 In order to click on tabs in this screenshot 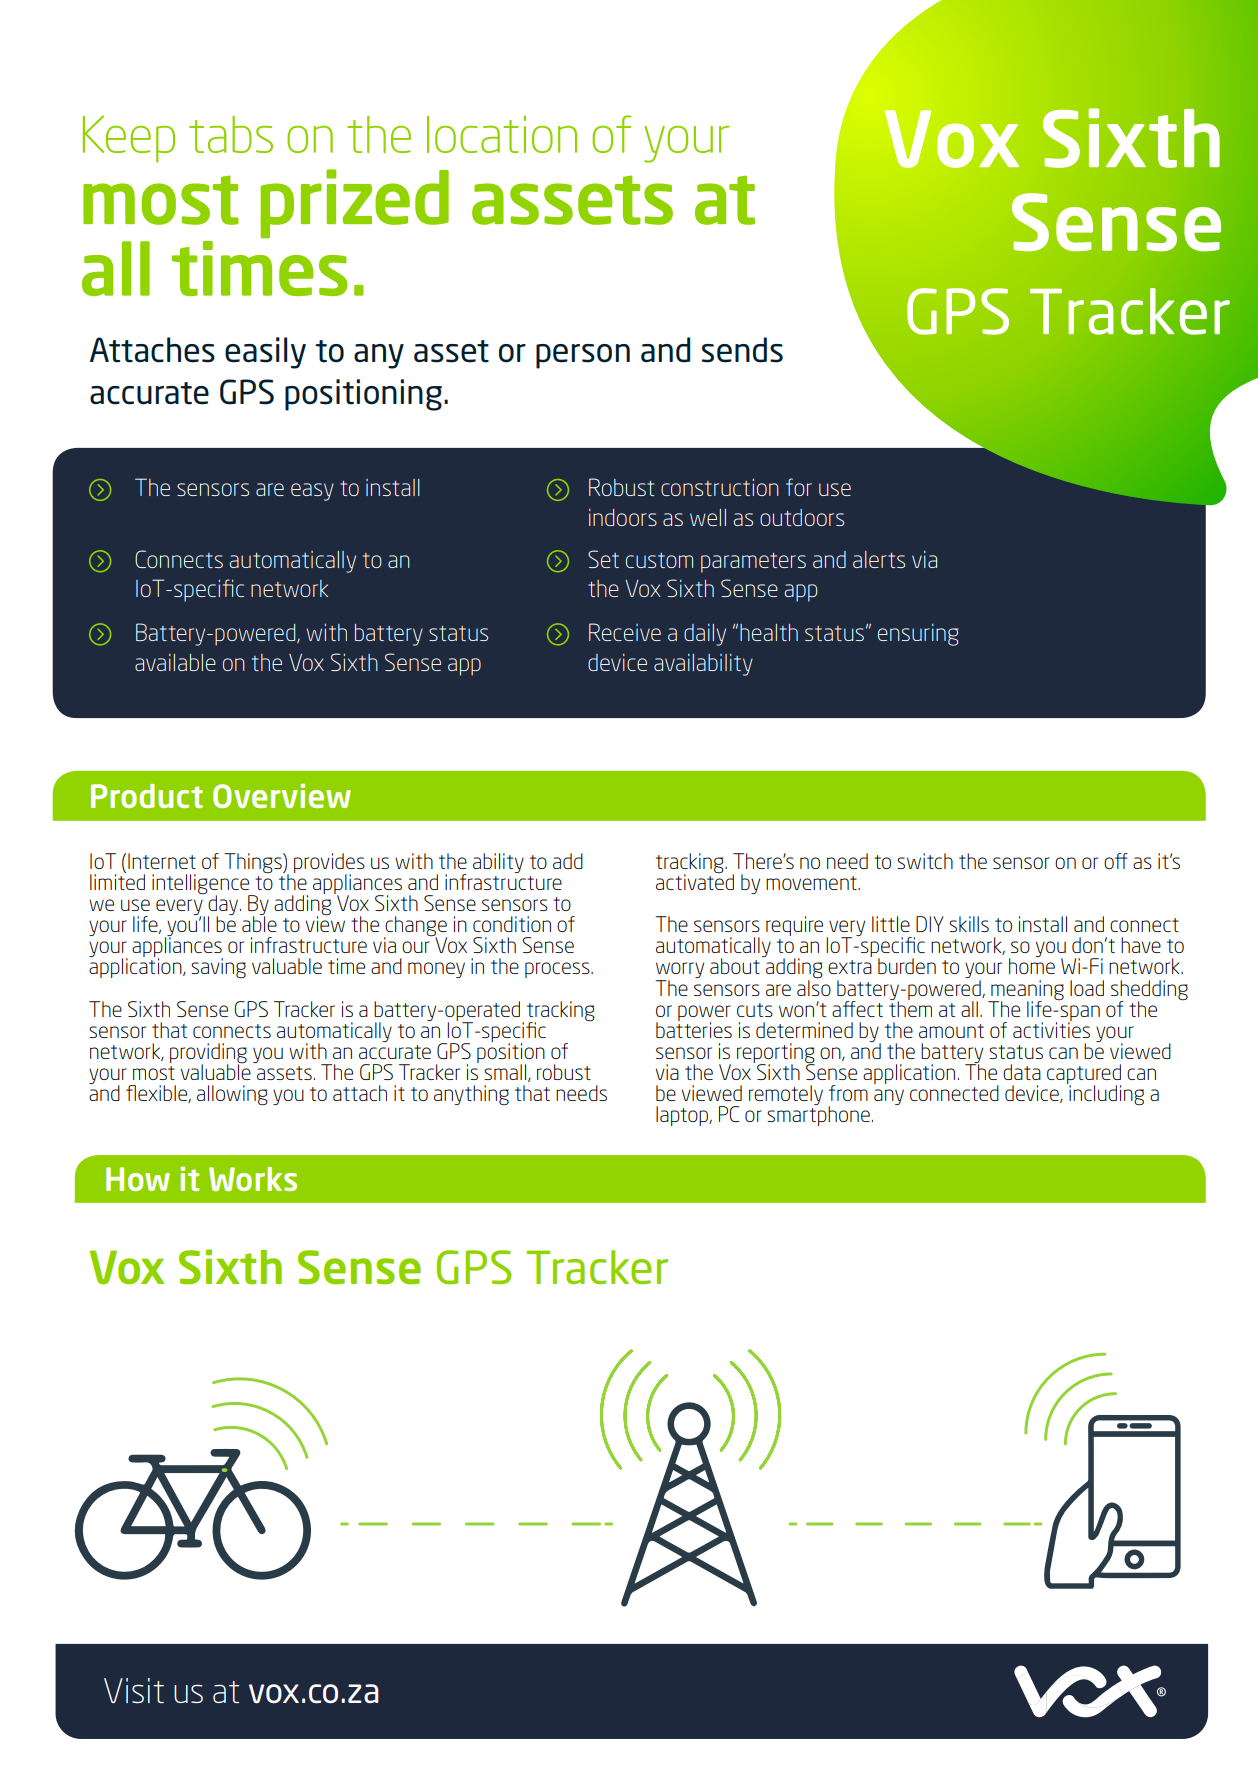, I will do `click(231, 134)`.
